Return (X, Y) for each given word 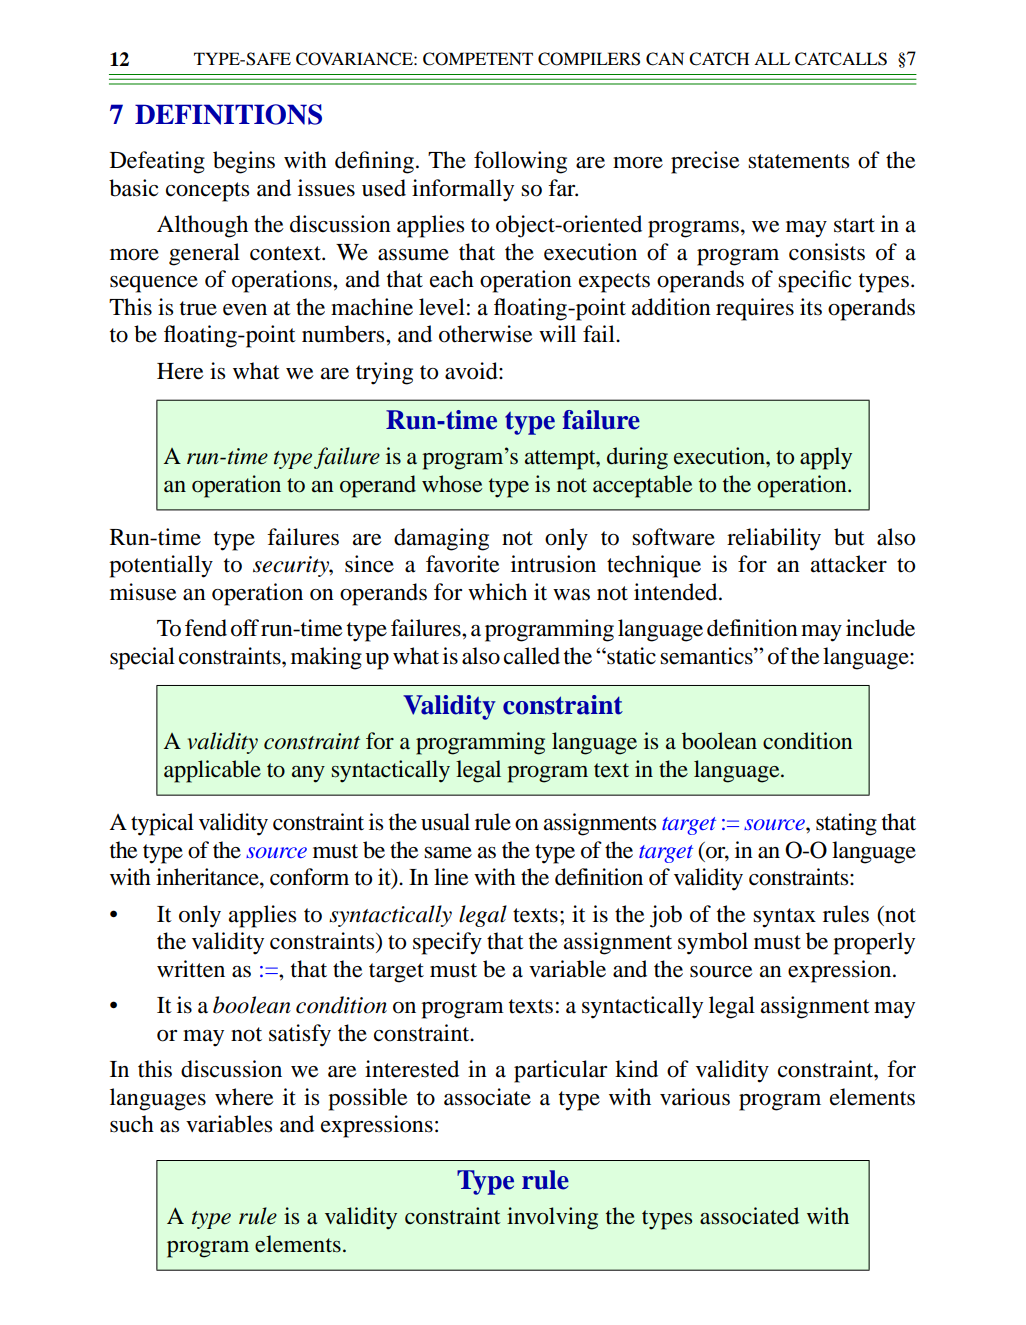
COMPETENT (478, 59)
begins (244, 162)
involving (552, 1218)
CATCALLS (841, 59)
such (132, 1124)
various (695, 1097)
